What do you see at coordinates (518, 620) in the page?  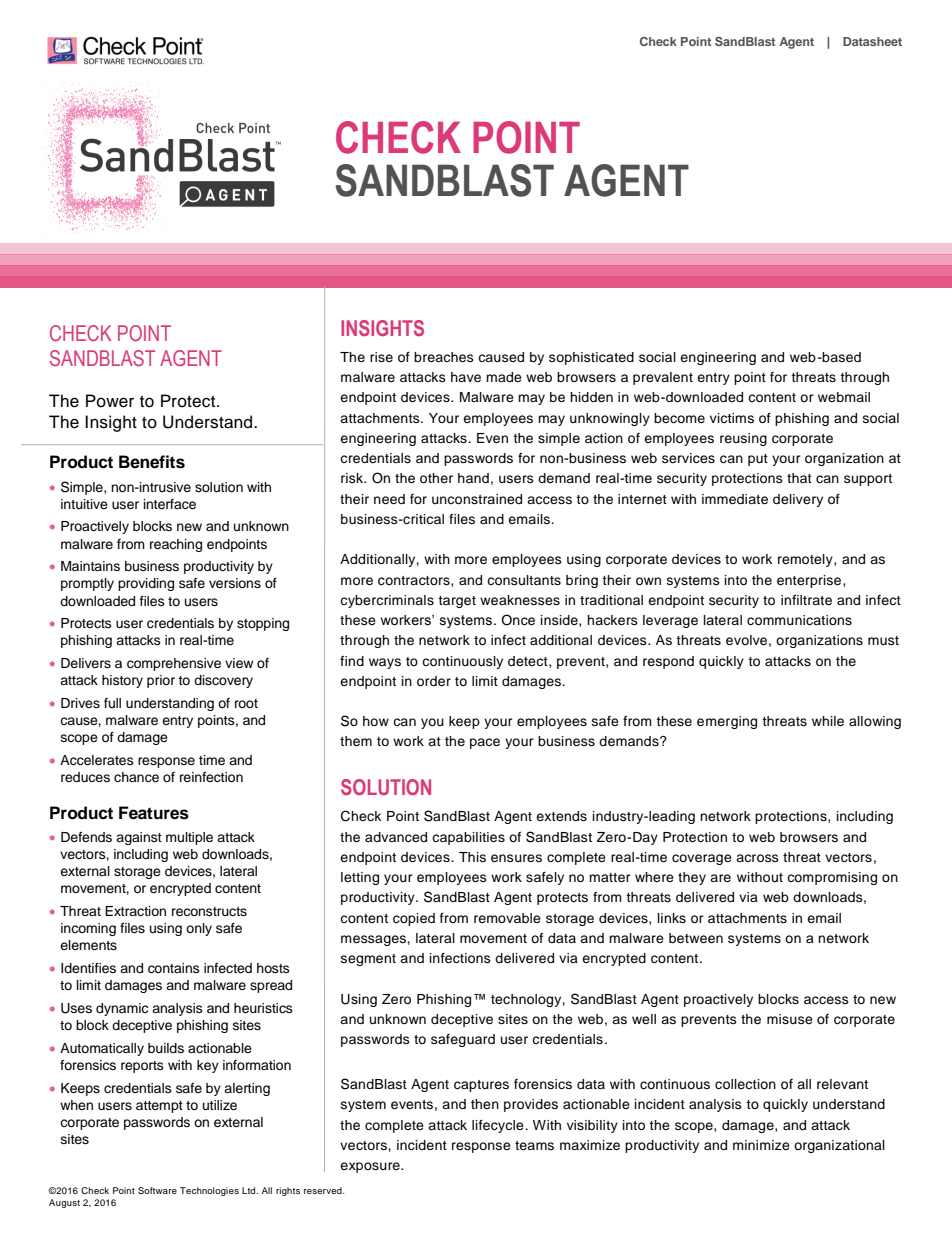 I see `Once` at bounding box center [518, 620].
